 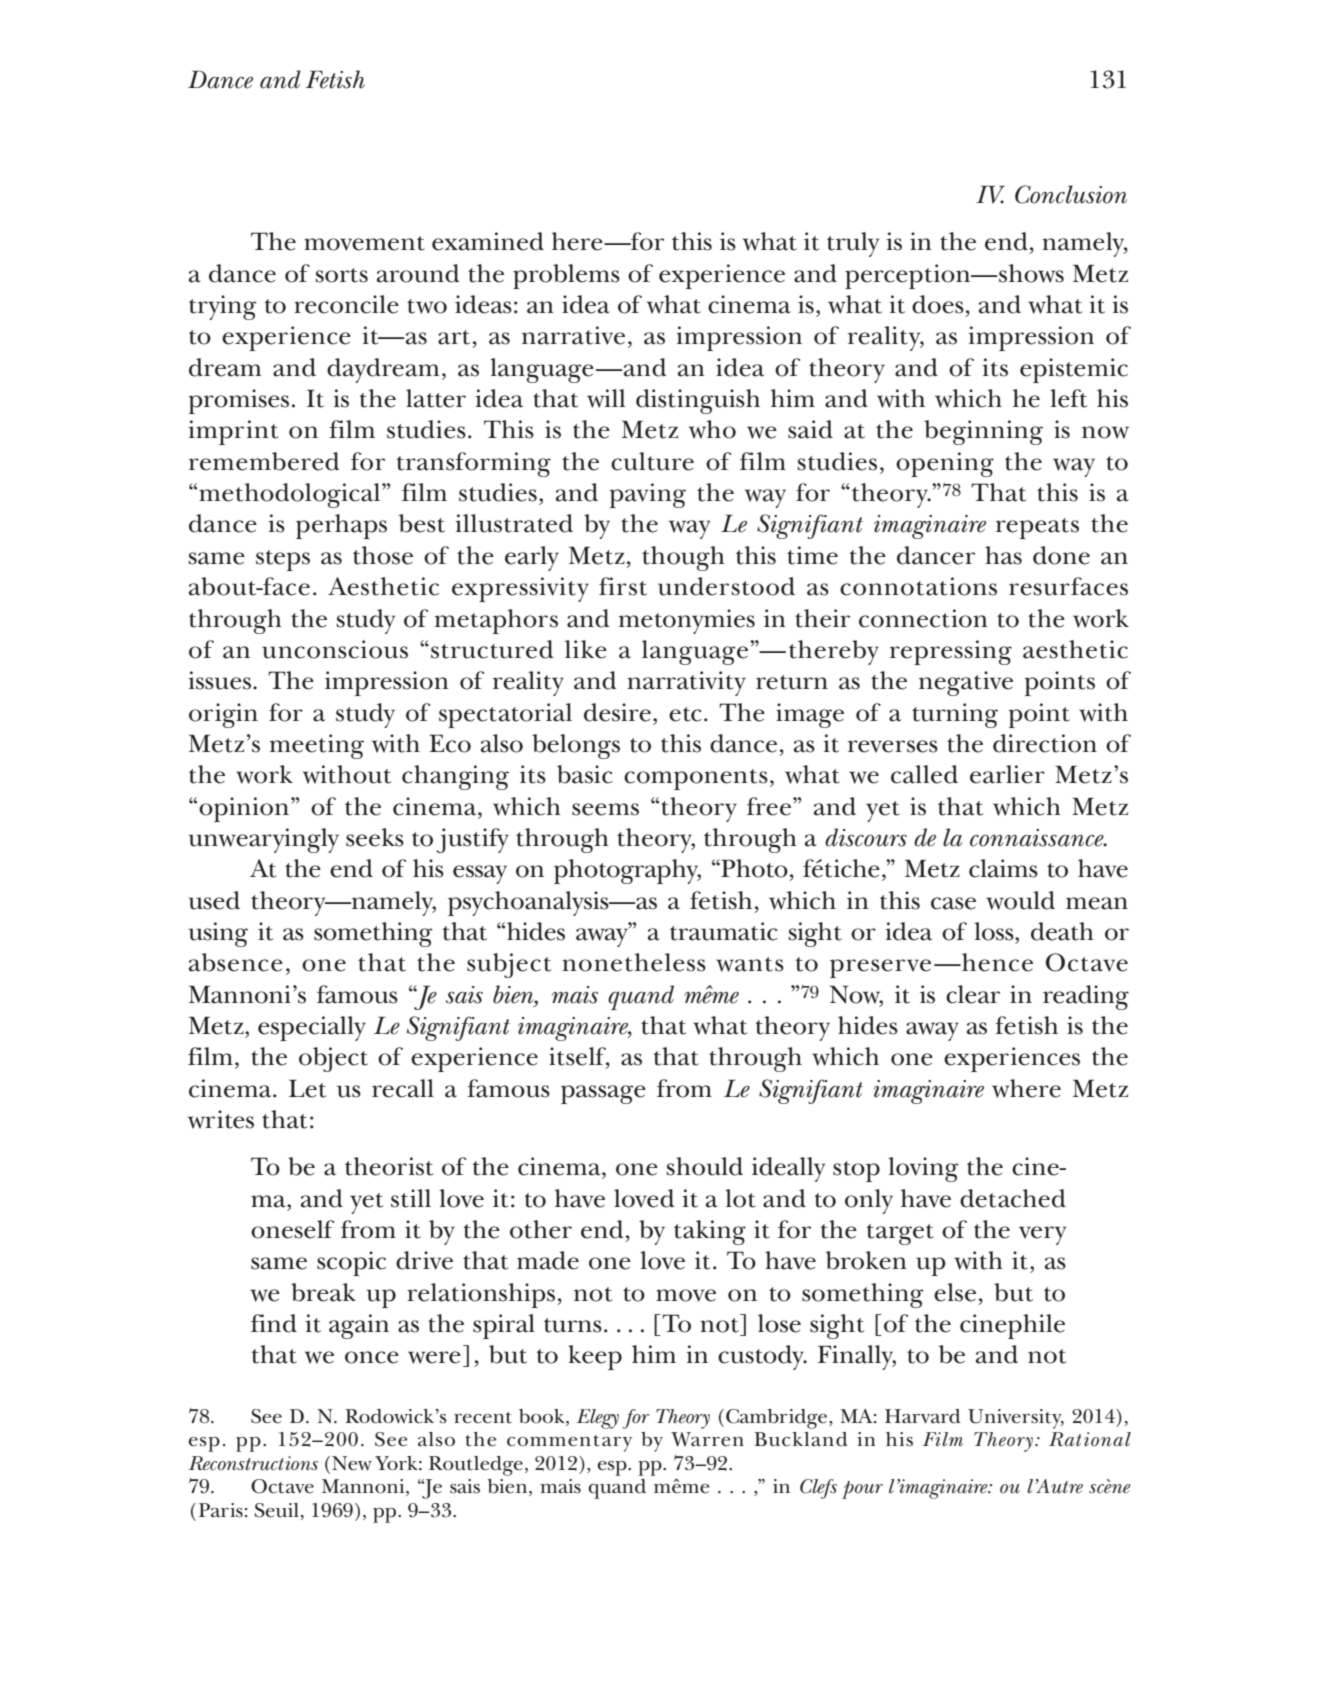 I want to click on seems, so click(x=605, y=809).
